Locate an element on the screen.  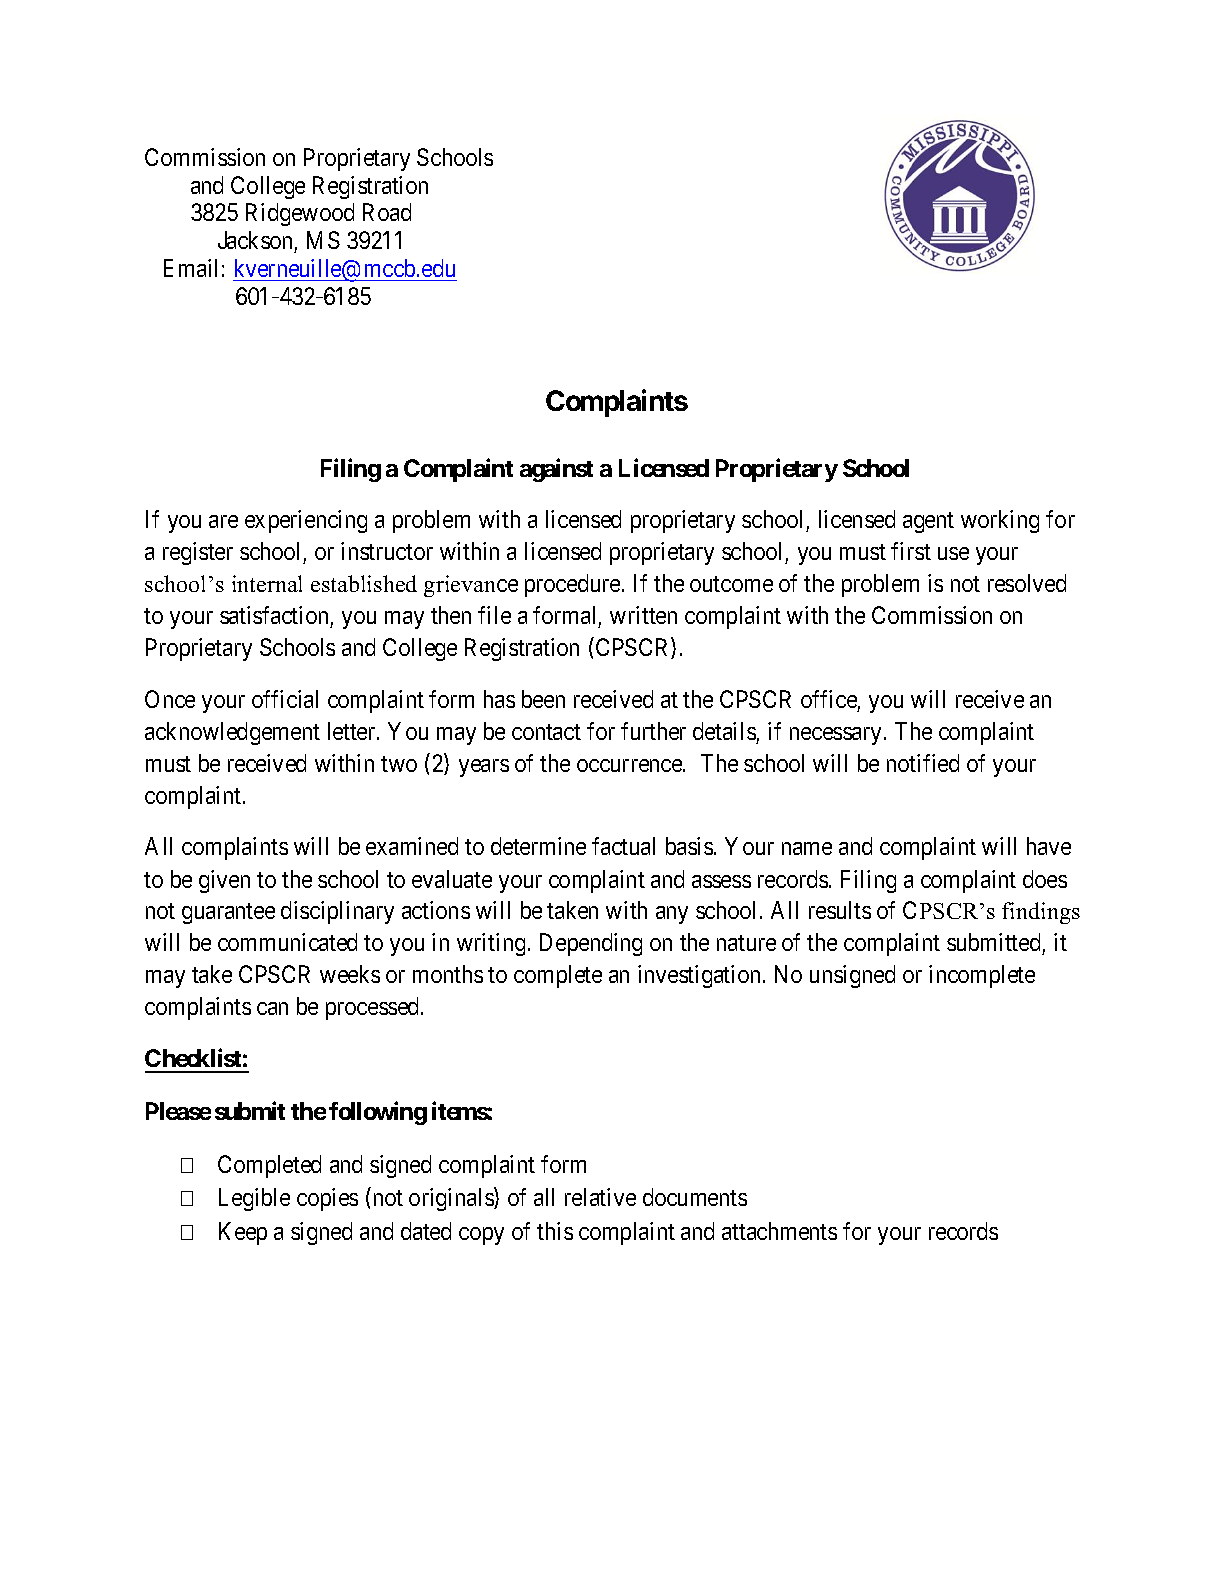
Email is located at coordinates (190, 268).
